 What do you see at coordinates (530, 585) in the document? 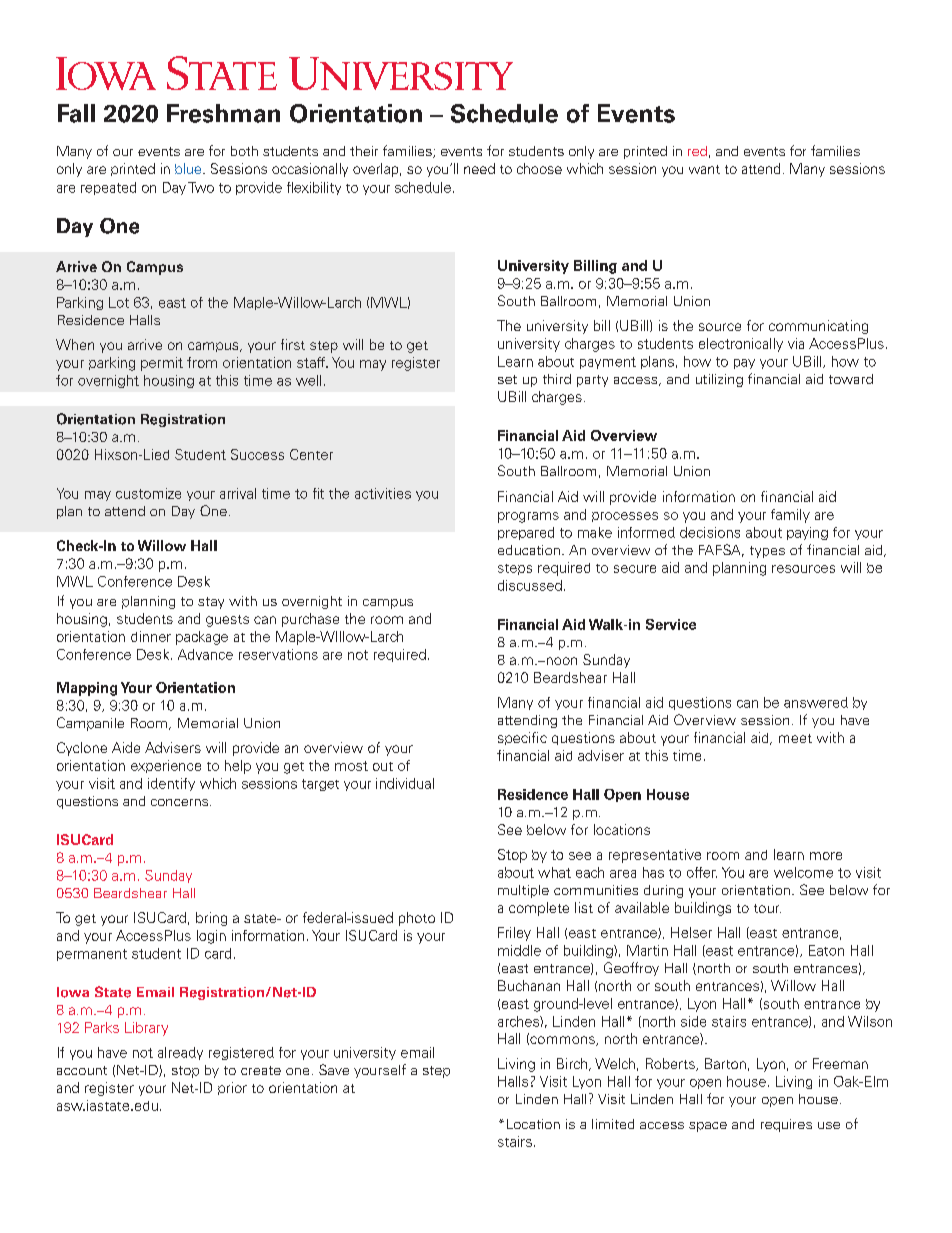
I see `discussed` at bounding box center [530, 585].
